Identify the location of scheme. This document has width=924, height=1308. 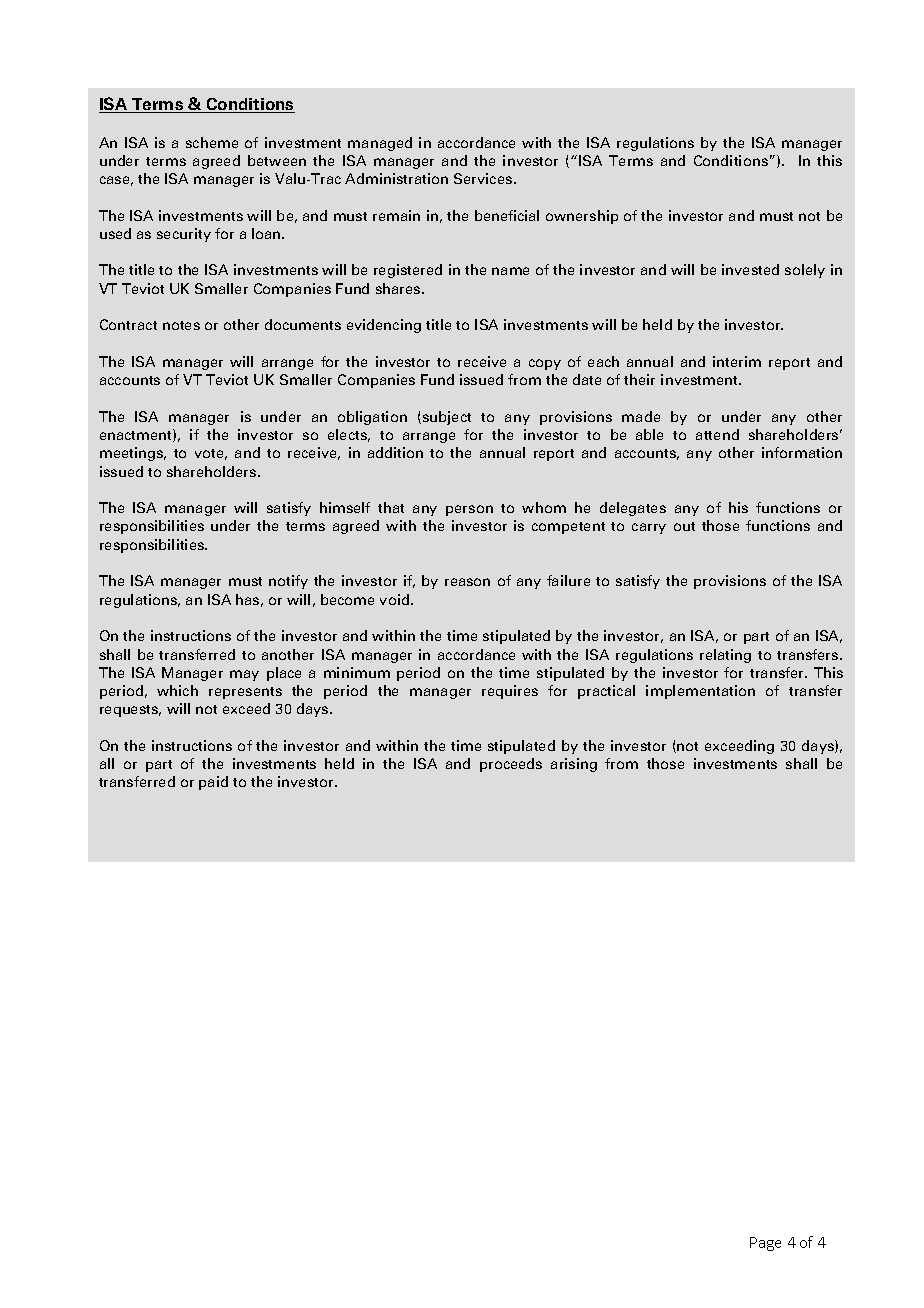
(212, 142).
